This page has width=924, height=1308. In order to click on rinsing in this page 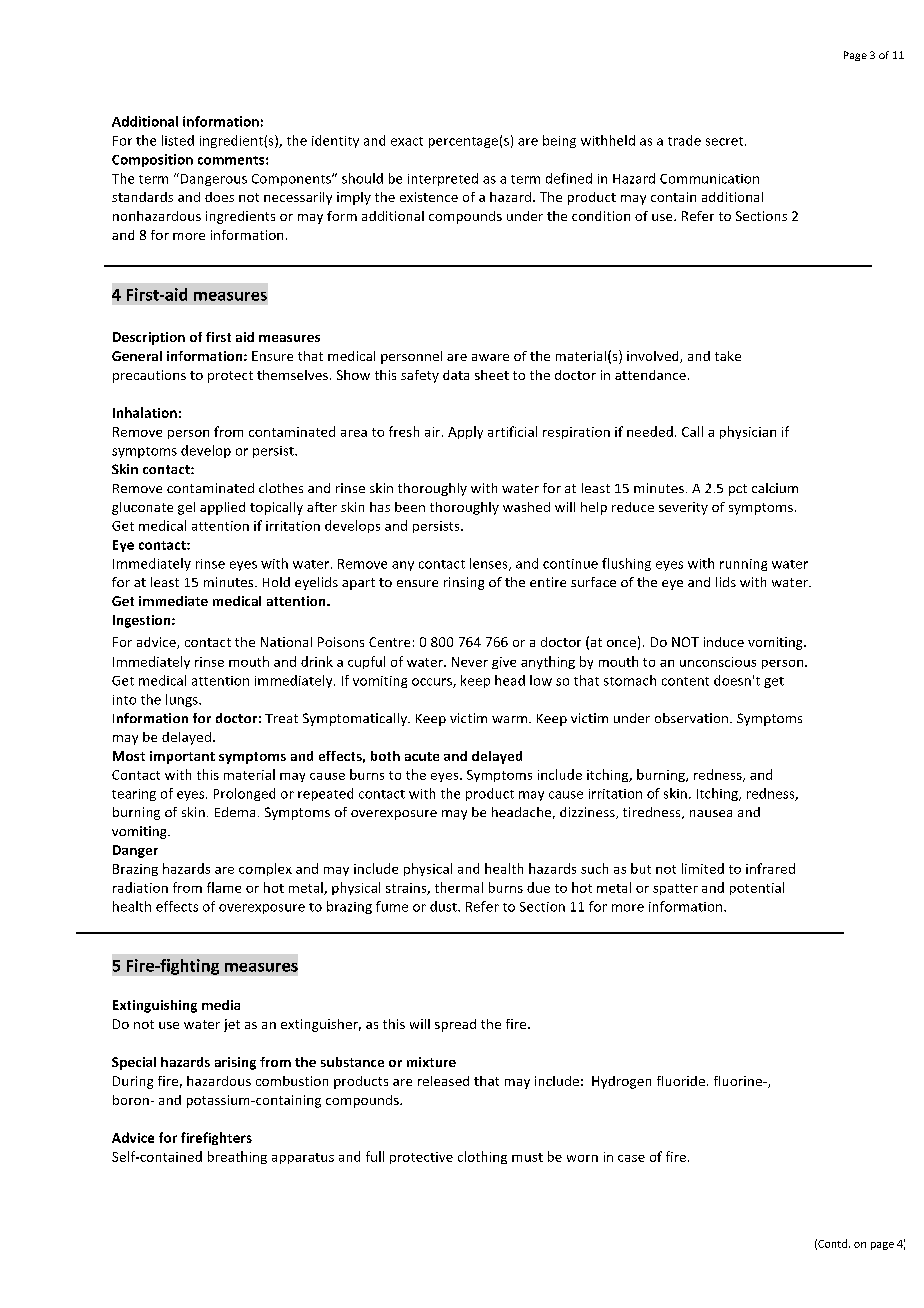, I will do `click(464, 583)`.
